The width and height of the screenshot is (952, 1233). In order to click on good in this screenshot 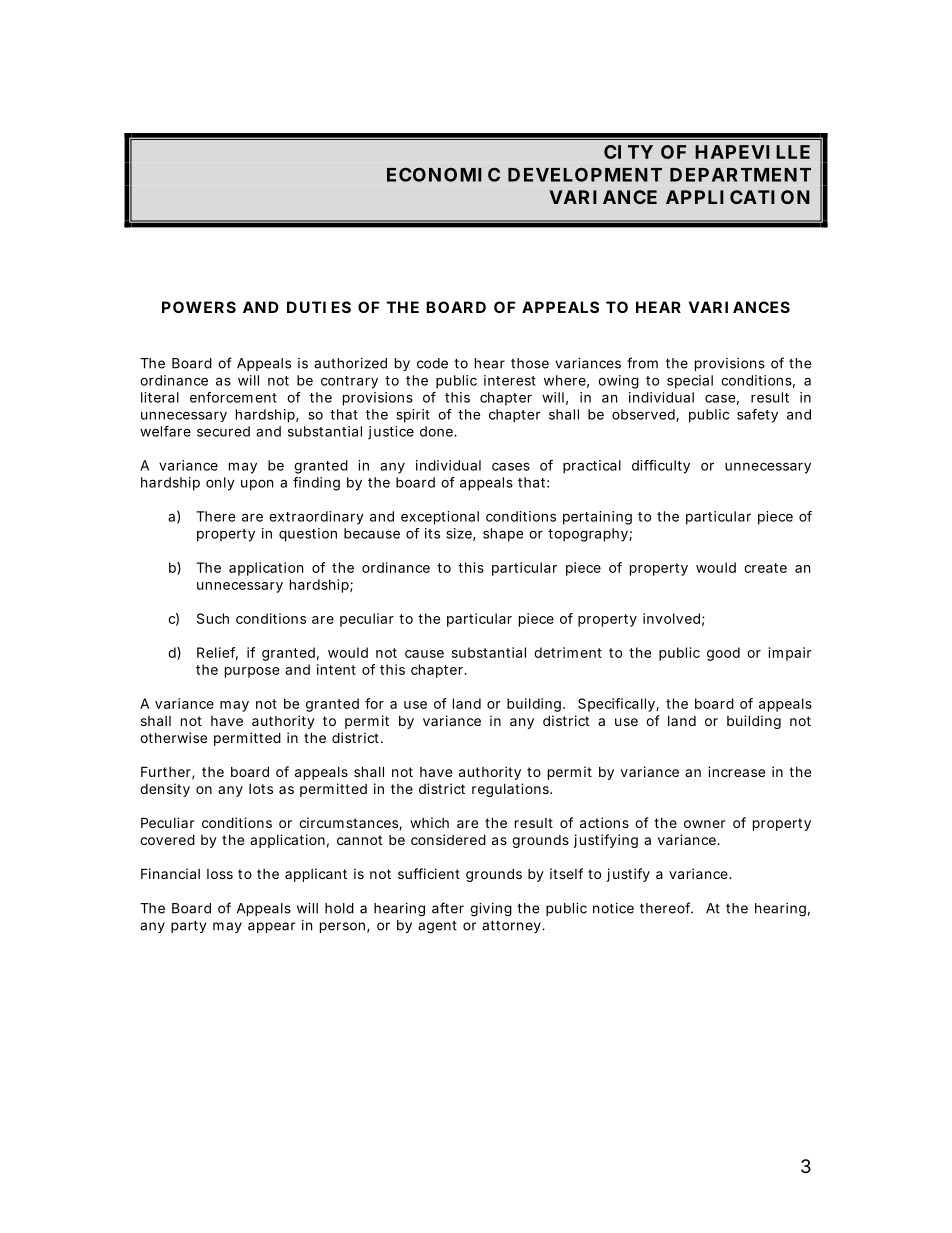, I will do `click(723, 654)`.
